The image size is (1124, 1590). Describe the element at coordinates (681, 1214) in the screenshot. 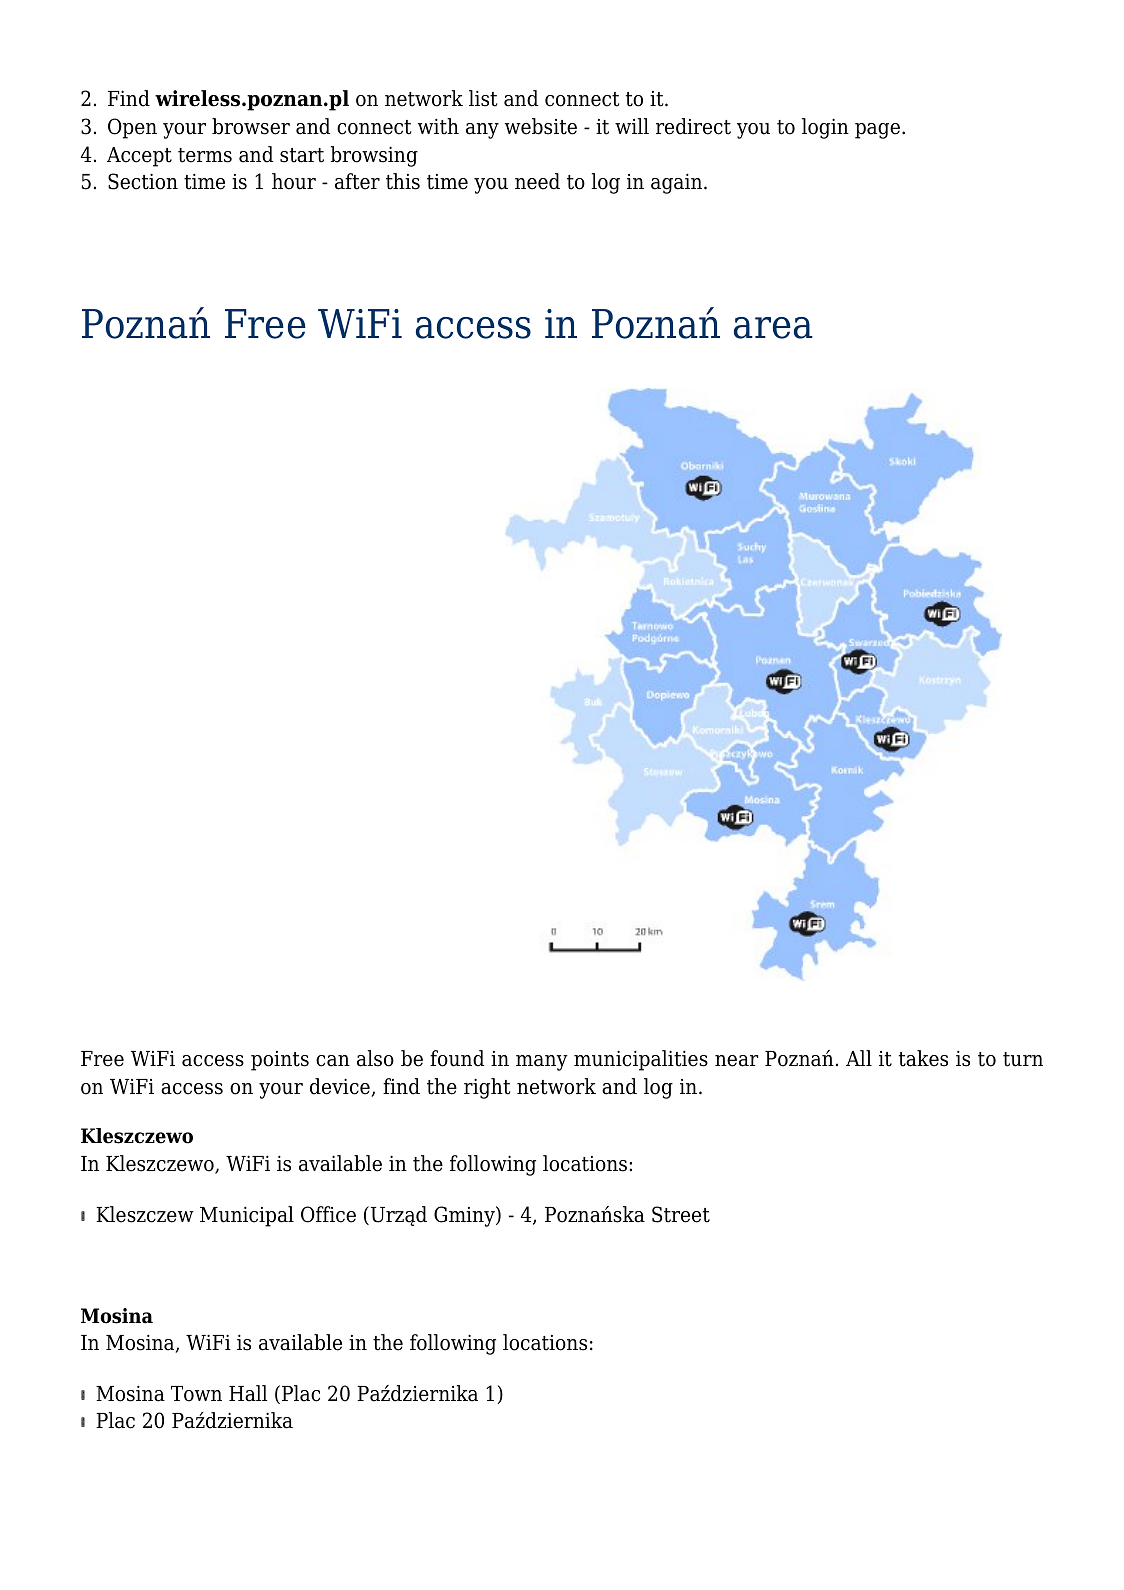

I see `Street` at that location.
